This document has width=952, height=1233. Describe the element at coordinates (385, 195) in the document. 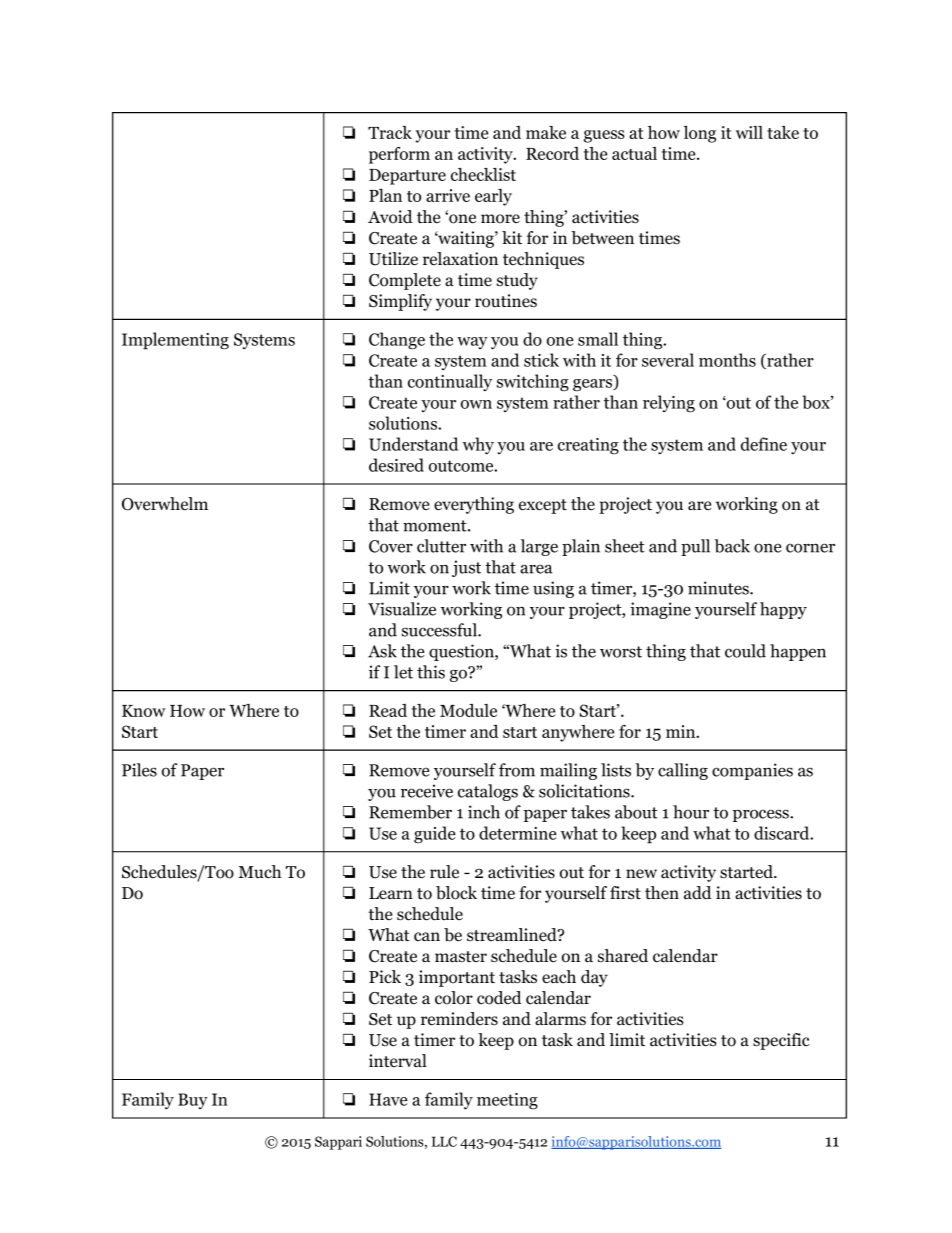

I see `Plan` at that location.
